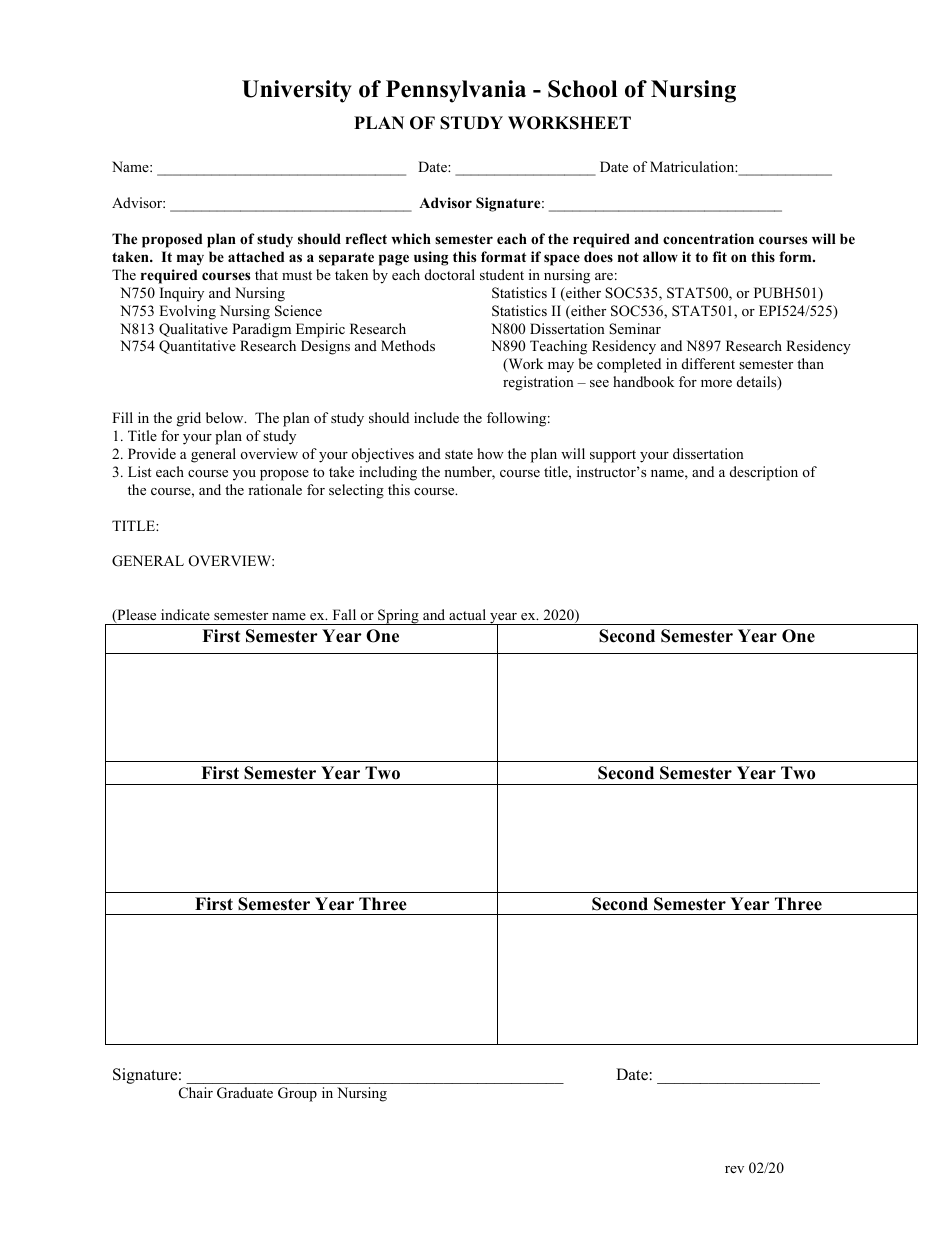  I want to click on concentration, so click(708, 238).
